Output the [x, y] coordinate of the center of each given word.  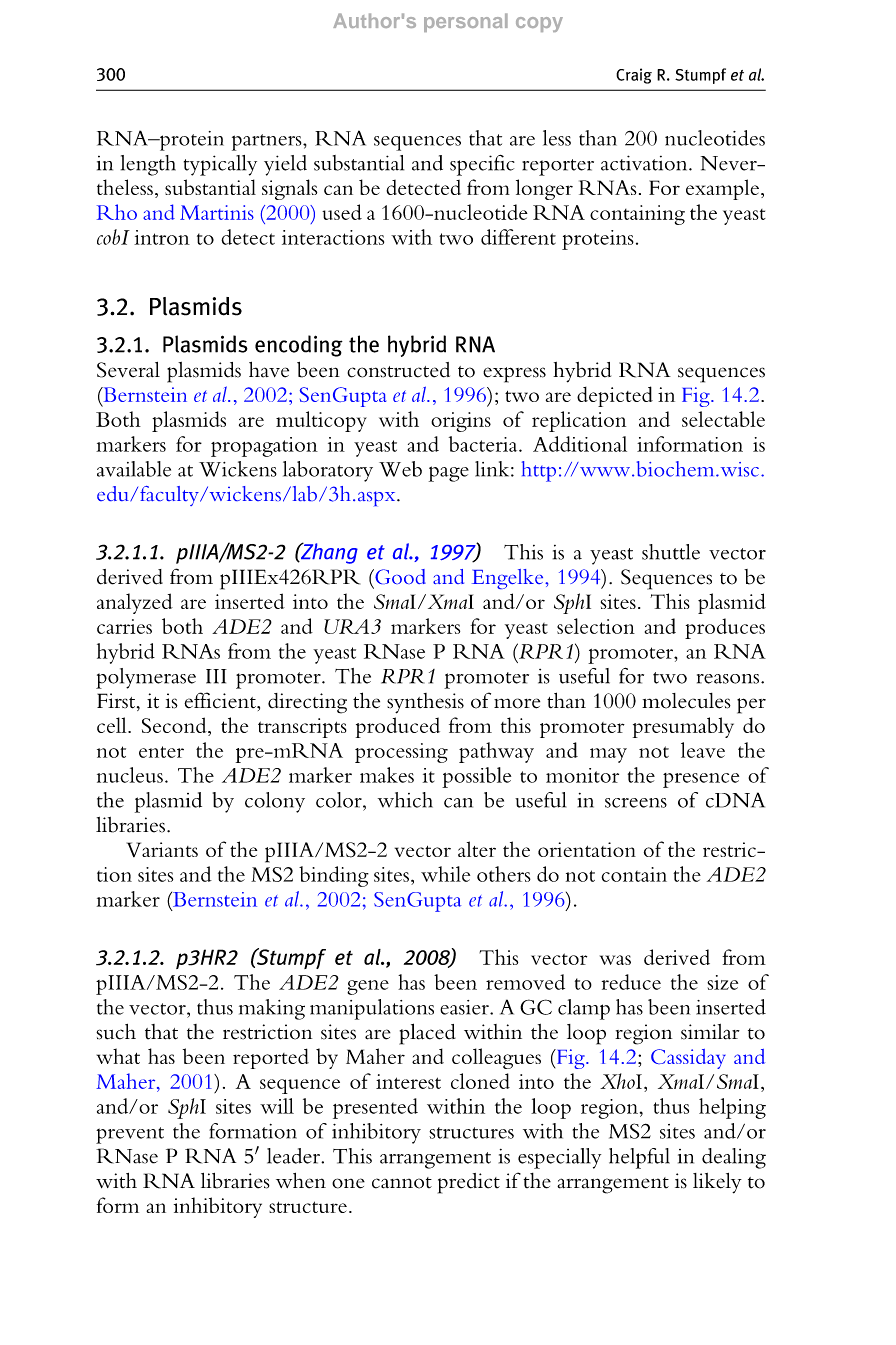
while [445, 874]
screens [636, 803]
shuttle [671, 552]
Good [399, 576]
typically [220, 165]
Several [128, 370]
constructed [398, 370]
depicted [615, 396]
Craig [634, 76]
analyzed [135, 603]
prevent [130, 1135]
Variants [162, 849]
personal [466, 22]
